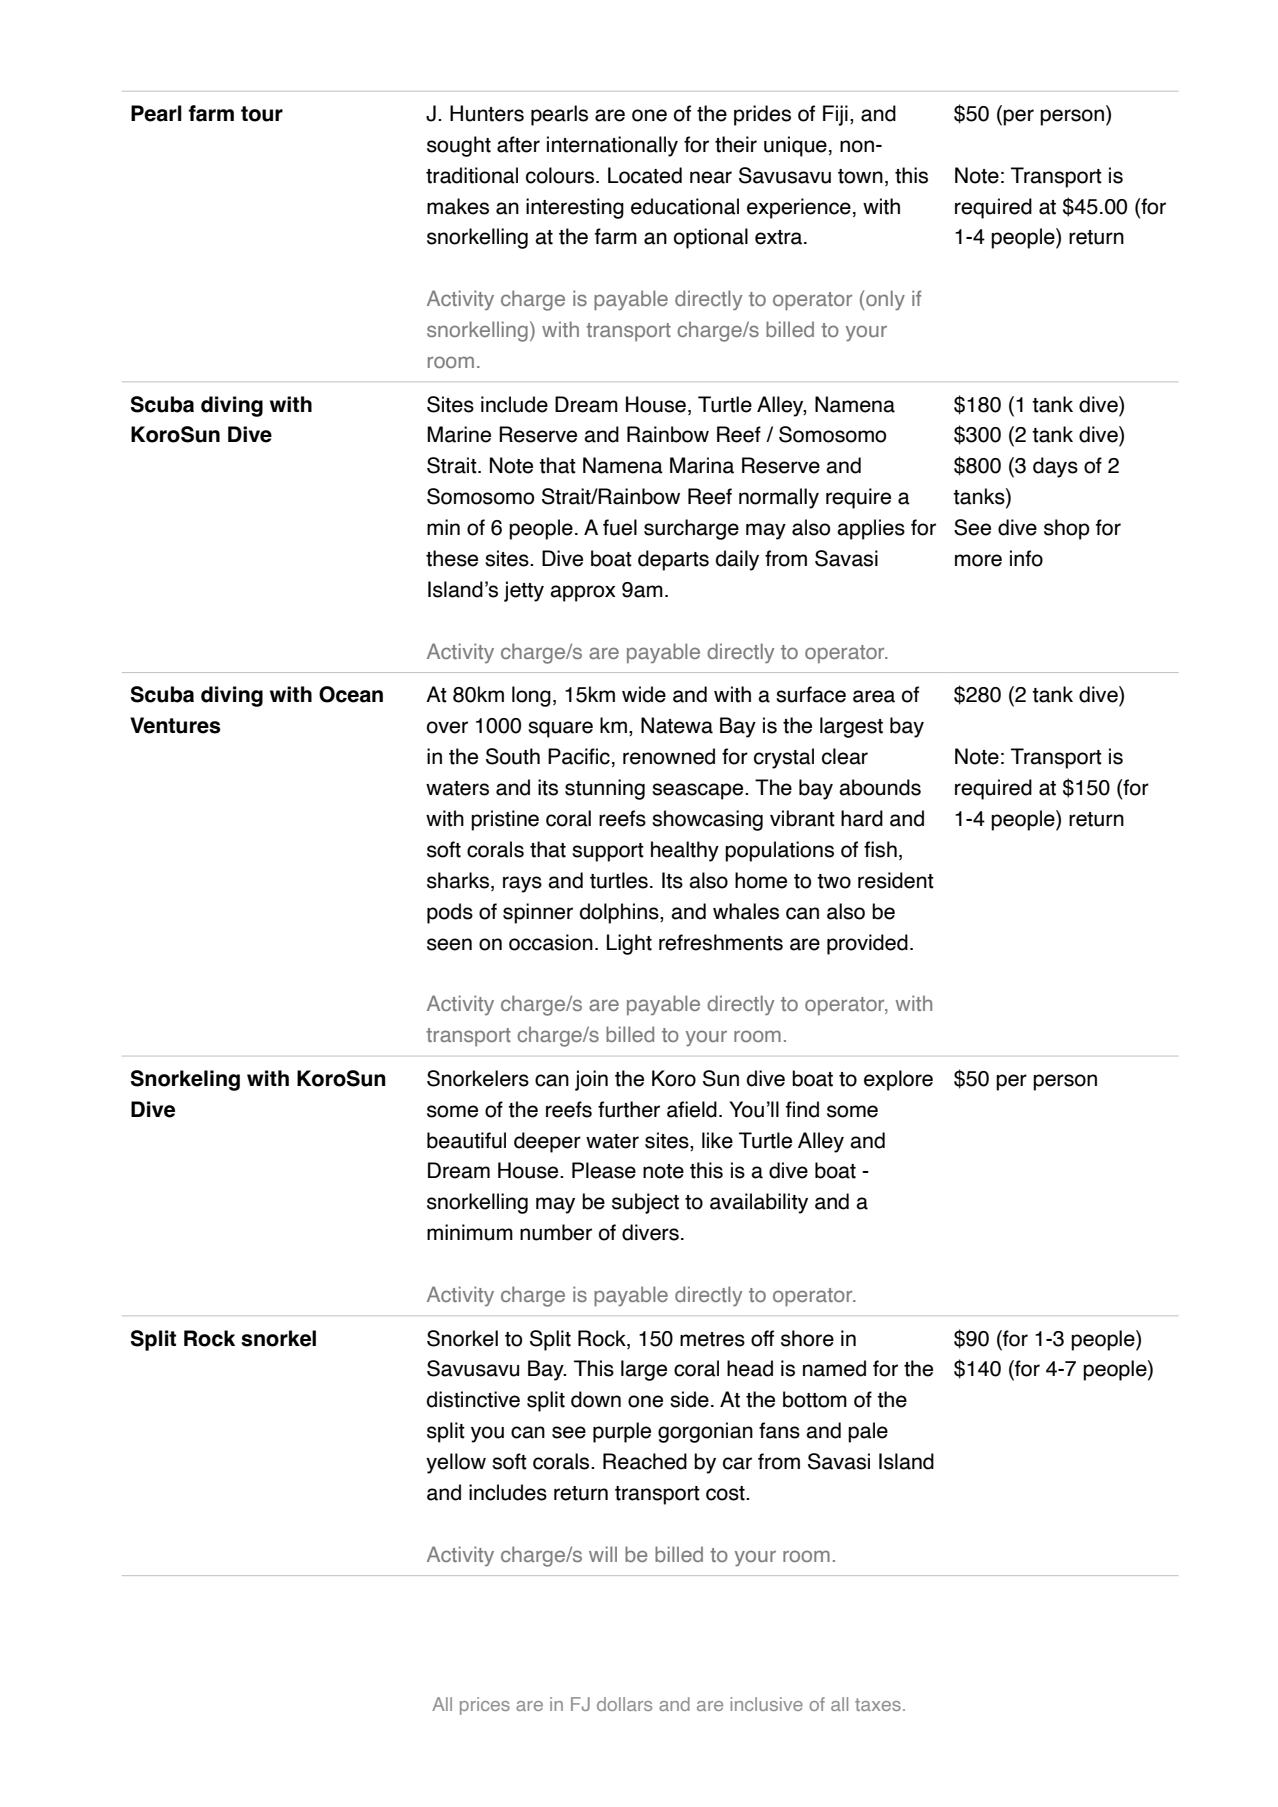 This screenshot has height=1807, width=1278. Describe the element at coordinates (629, 944) in the screenshot. I see `Light` at that location.
